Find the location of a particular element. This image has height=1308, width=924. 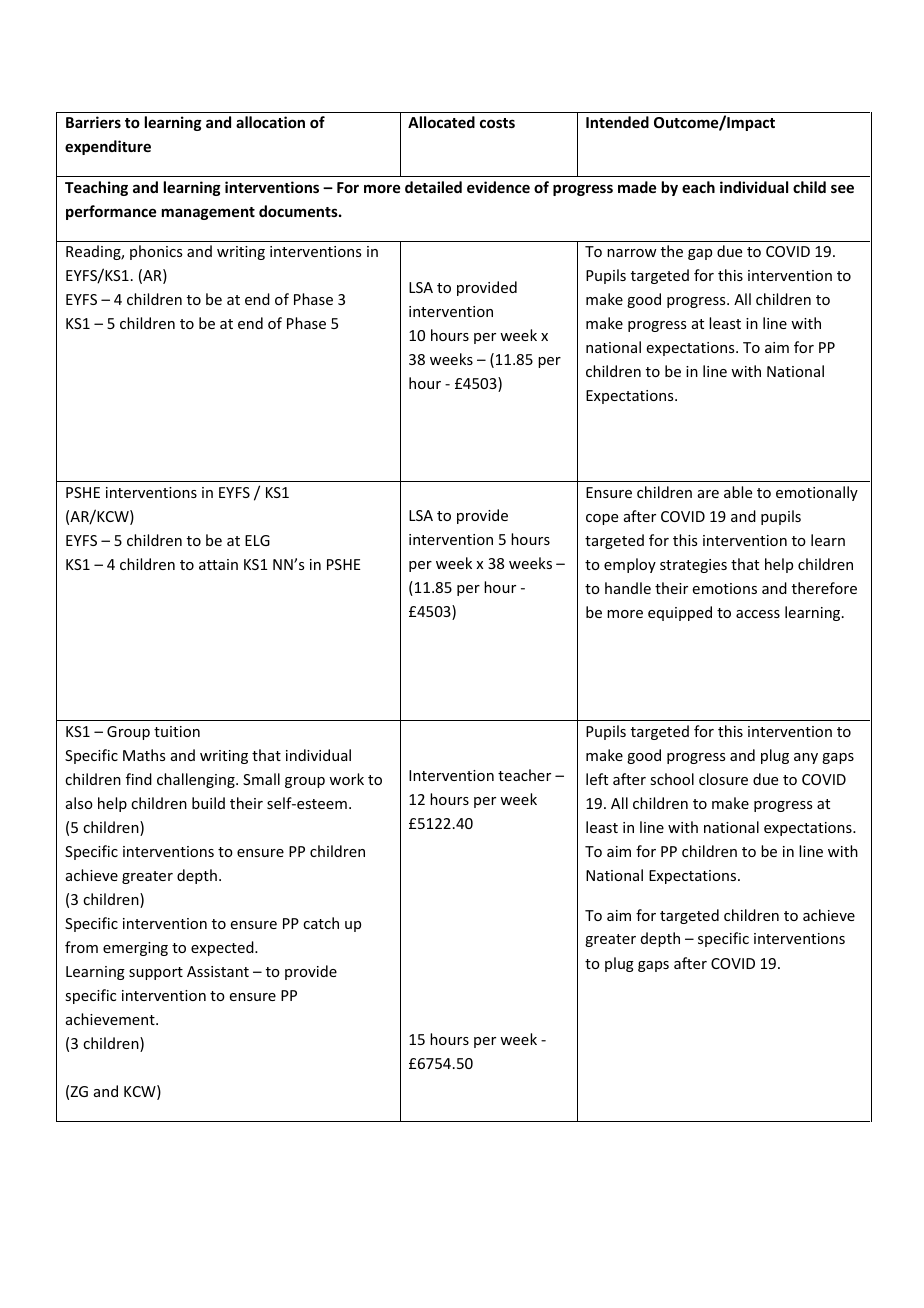

attain is located at coordinates (218, 564).
